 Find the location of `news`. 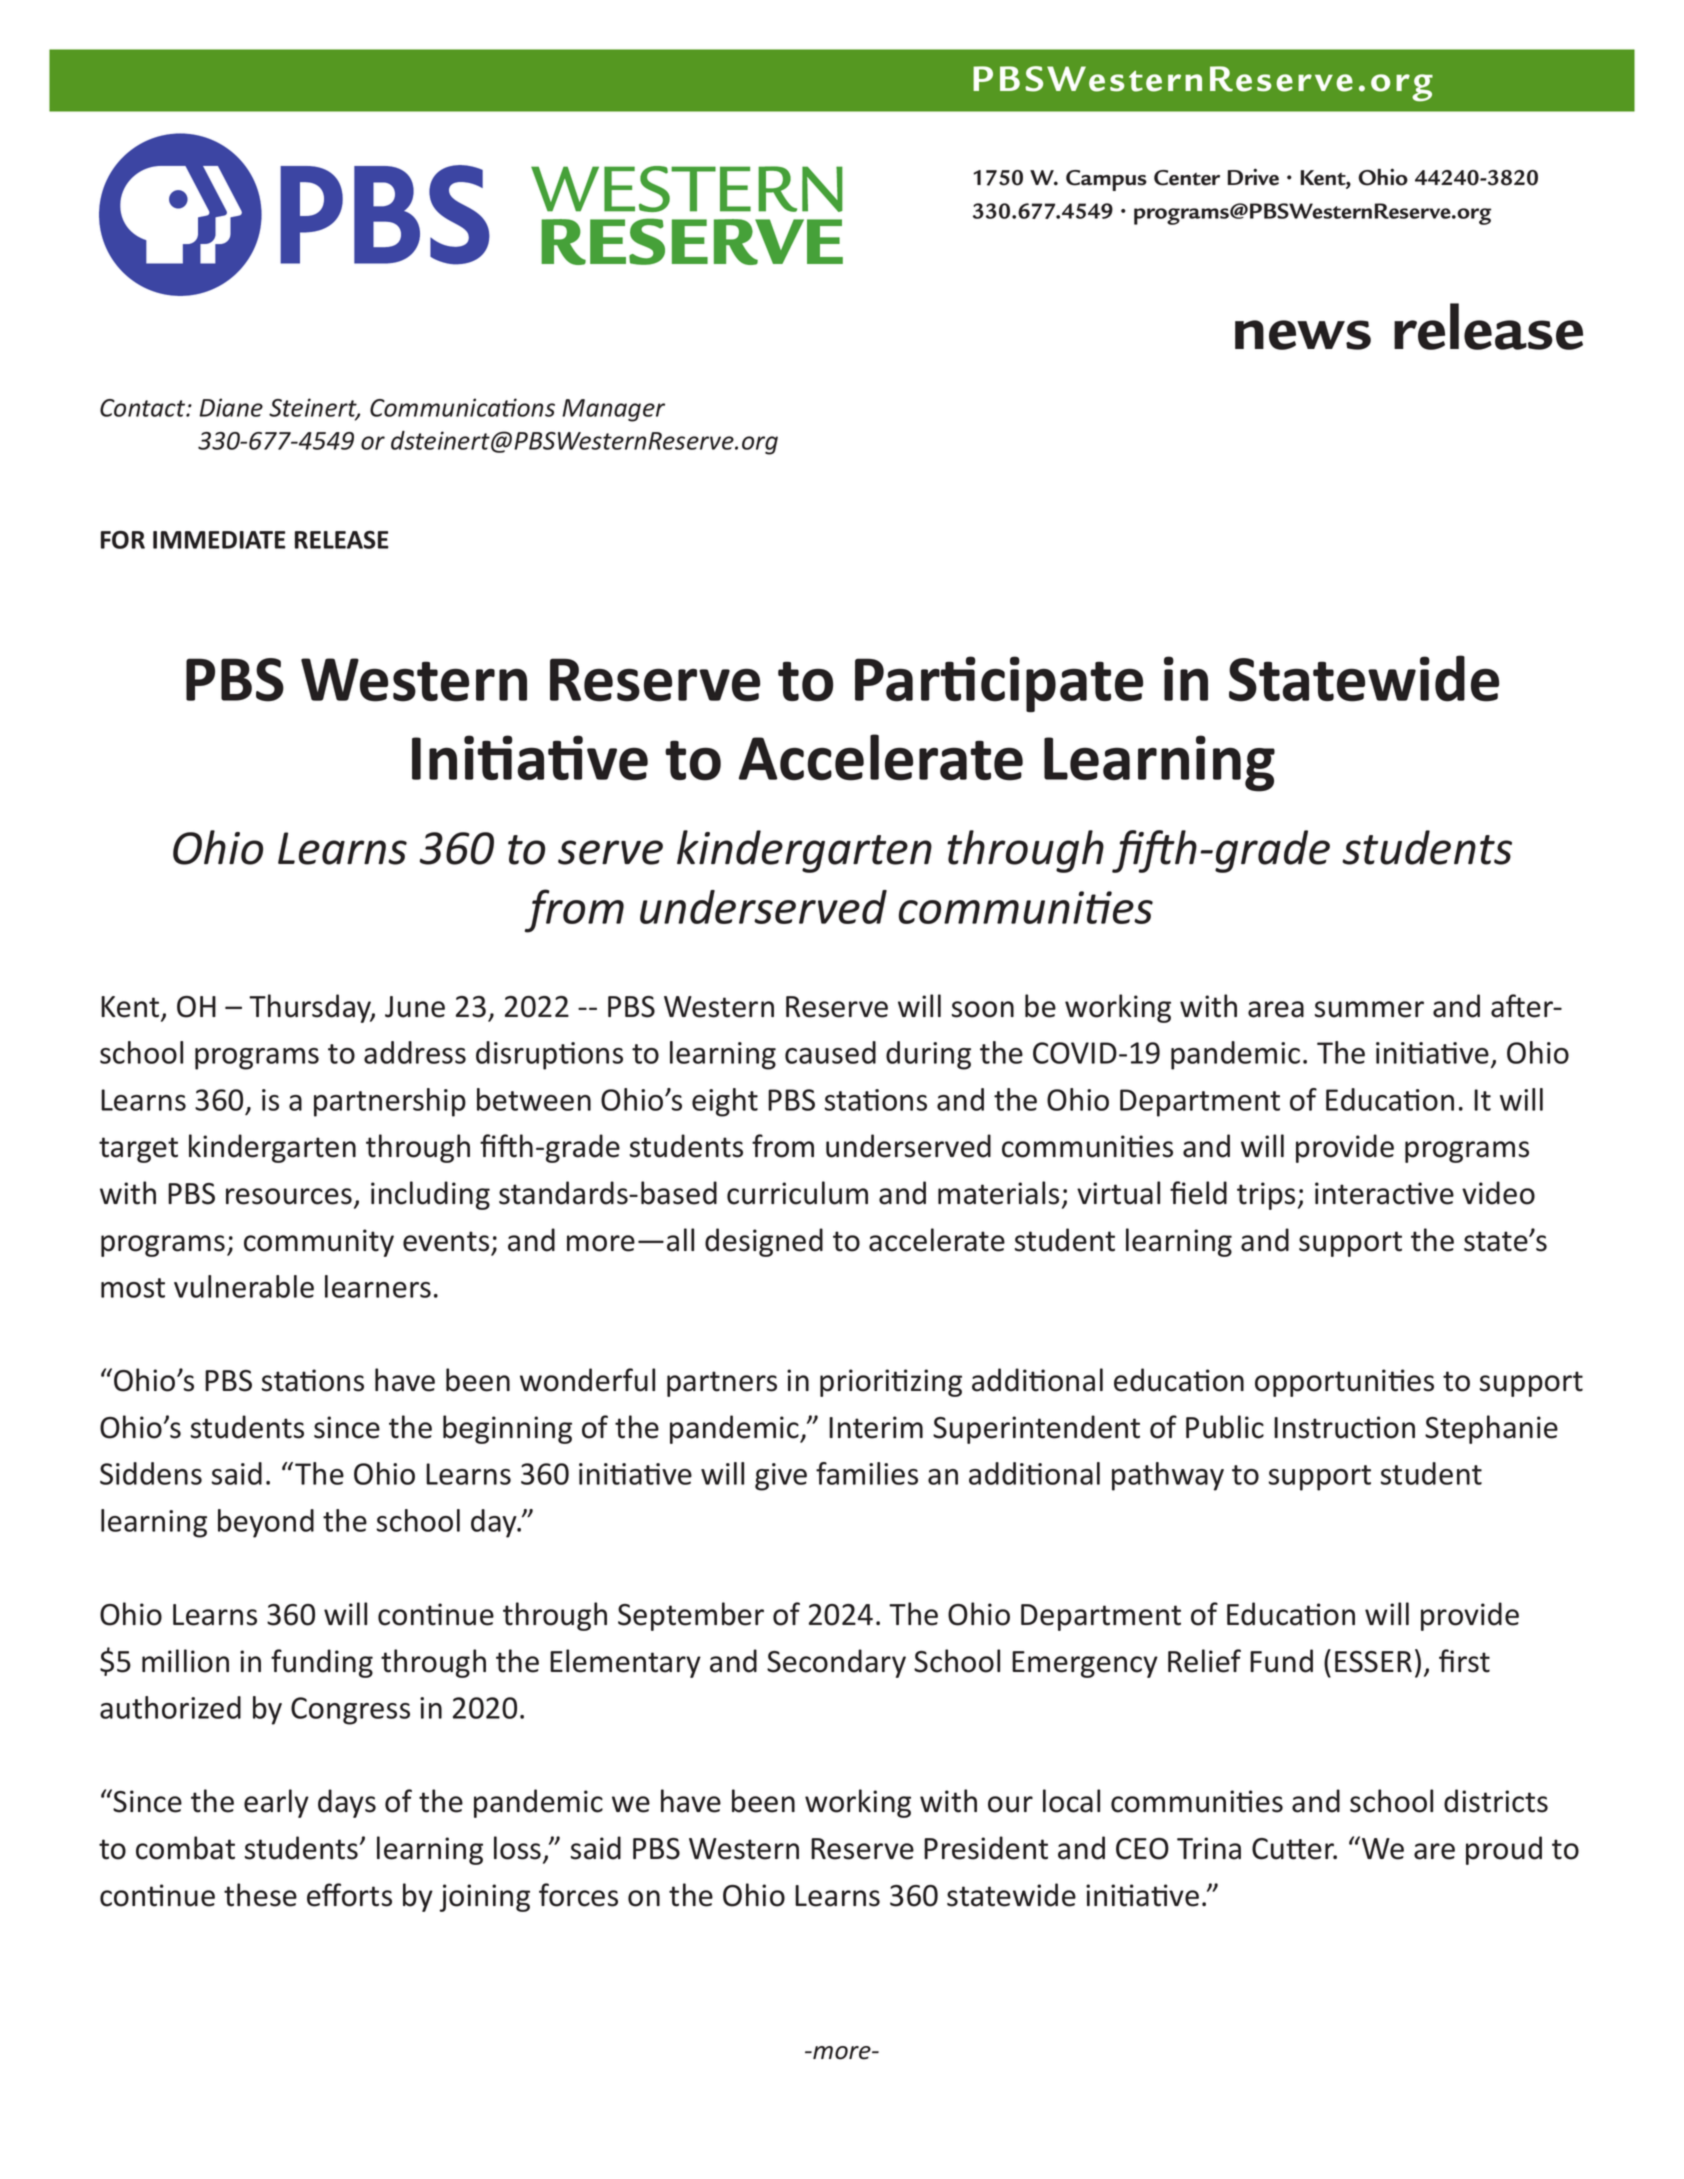

news is located at coordinates (1303, 335).
